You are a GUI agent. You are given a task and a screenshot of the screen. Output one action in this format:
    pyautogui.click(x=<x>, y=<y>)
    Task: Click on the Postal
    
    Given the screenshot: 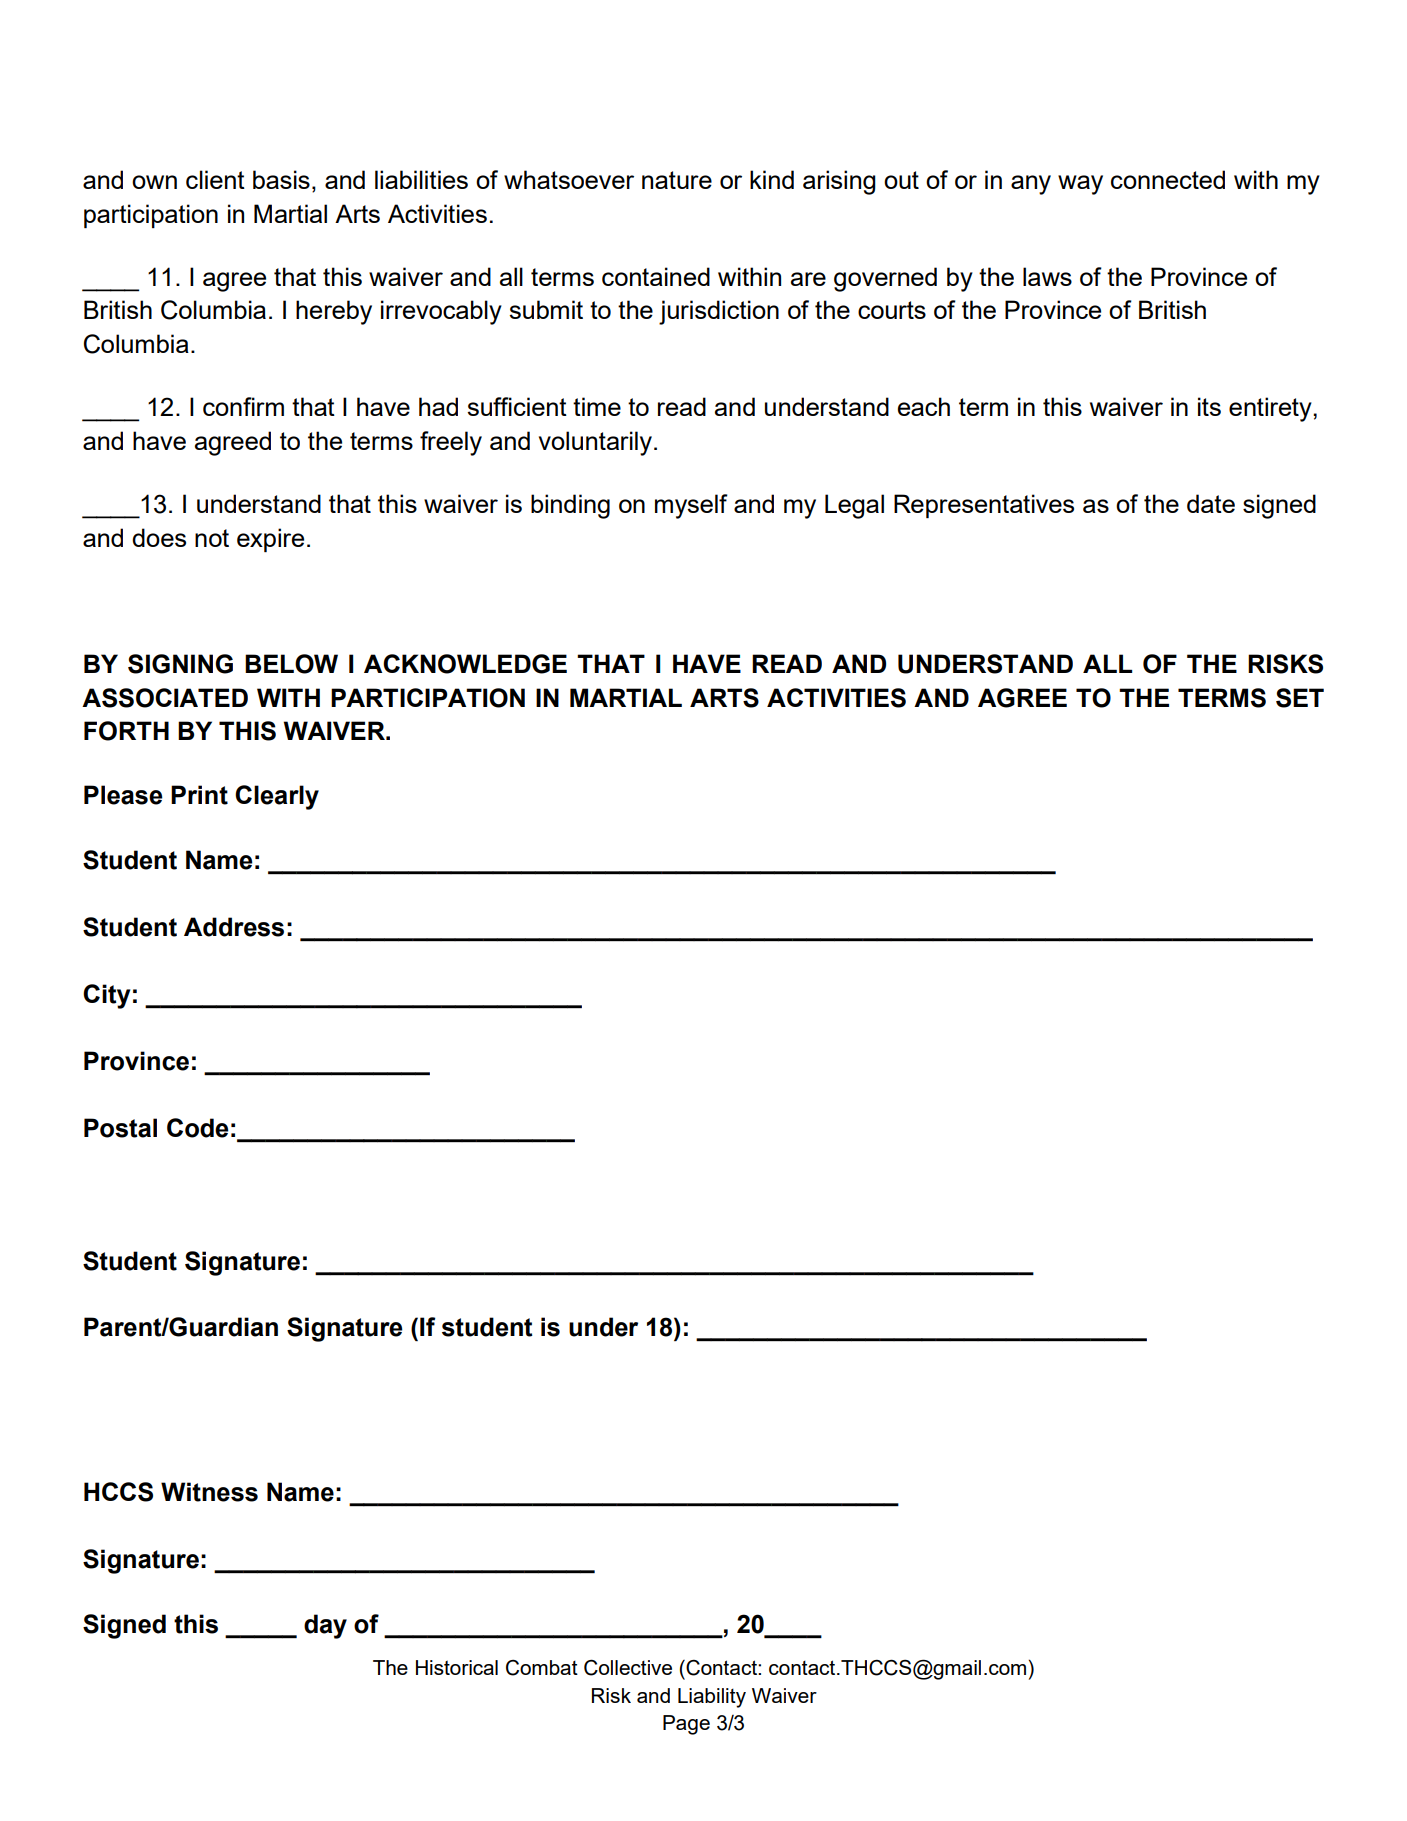 What is the action you would take?
    pyautogui.click(x=120, y=1128)
